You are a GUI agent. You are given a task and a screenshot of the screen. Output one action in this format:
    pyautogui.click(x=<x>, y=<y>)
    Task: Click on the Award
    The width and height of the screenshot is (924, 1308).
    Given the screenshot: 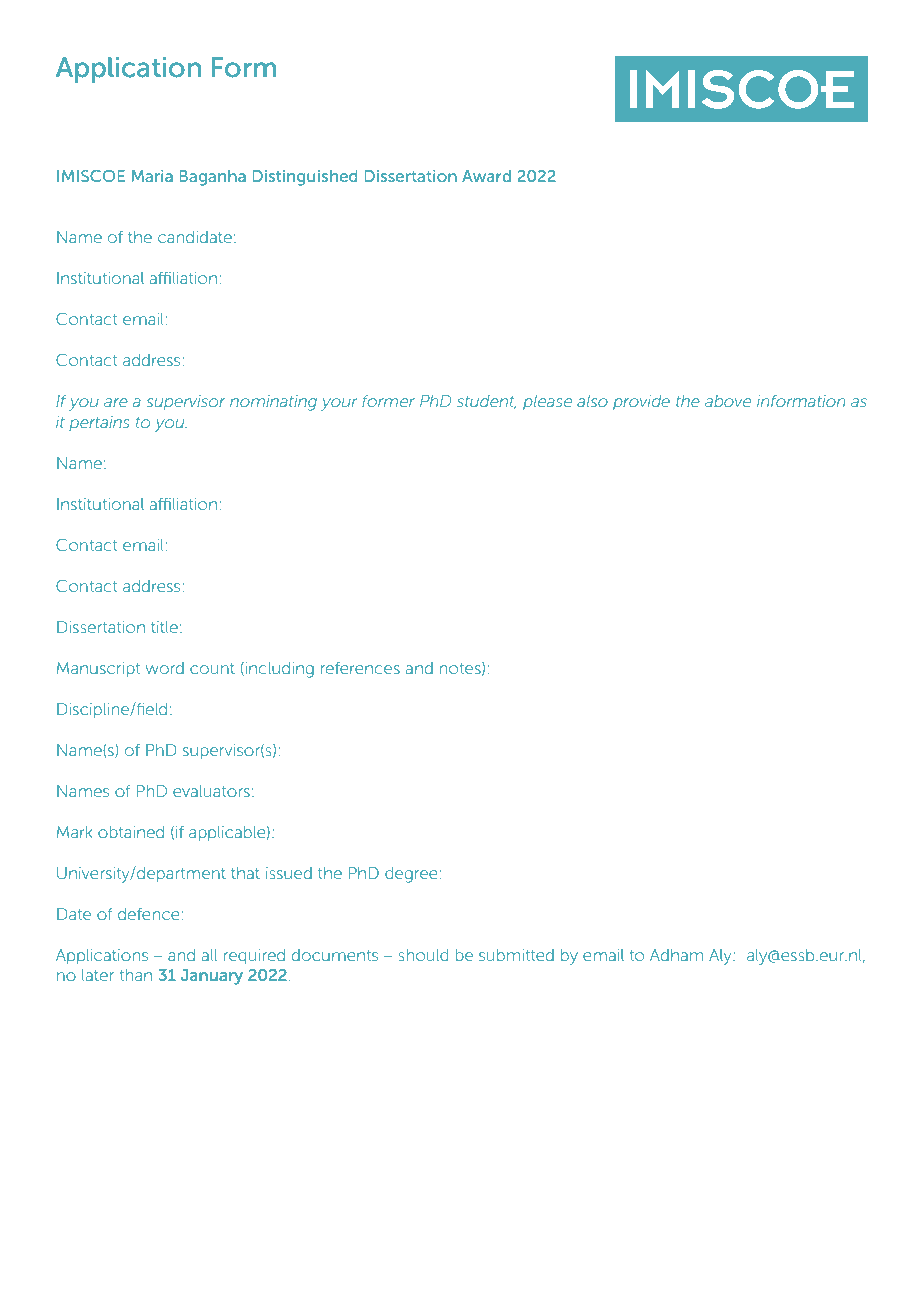 What is the action you would take?
    pyautogui.click(x=486, y=176)
